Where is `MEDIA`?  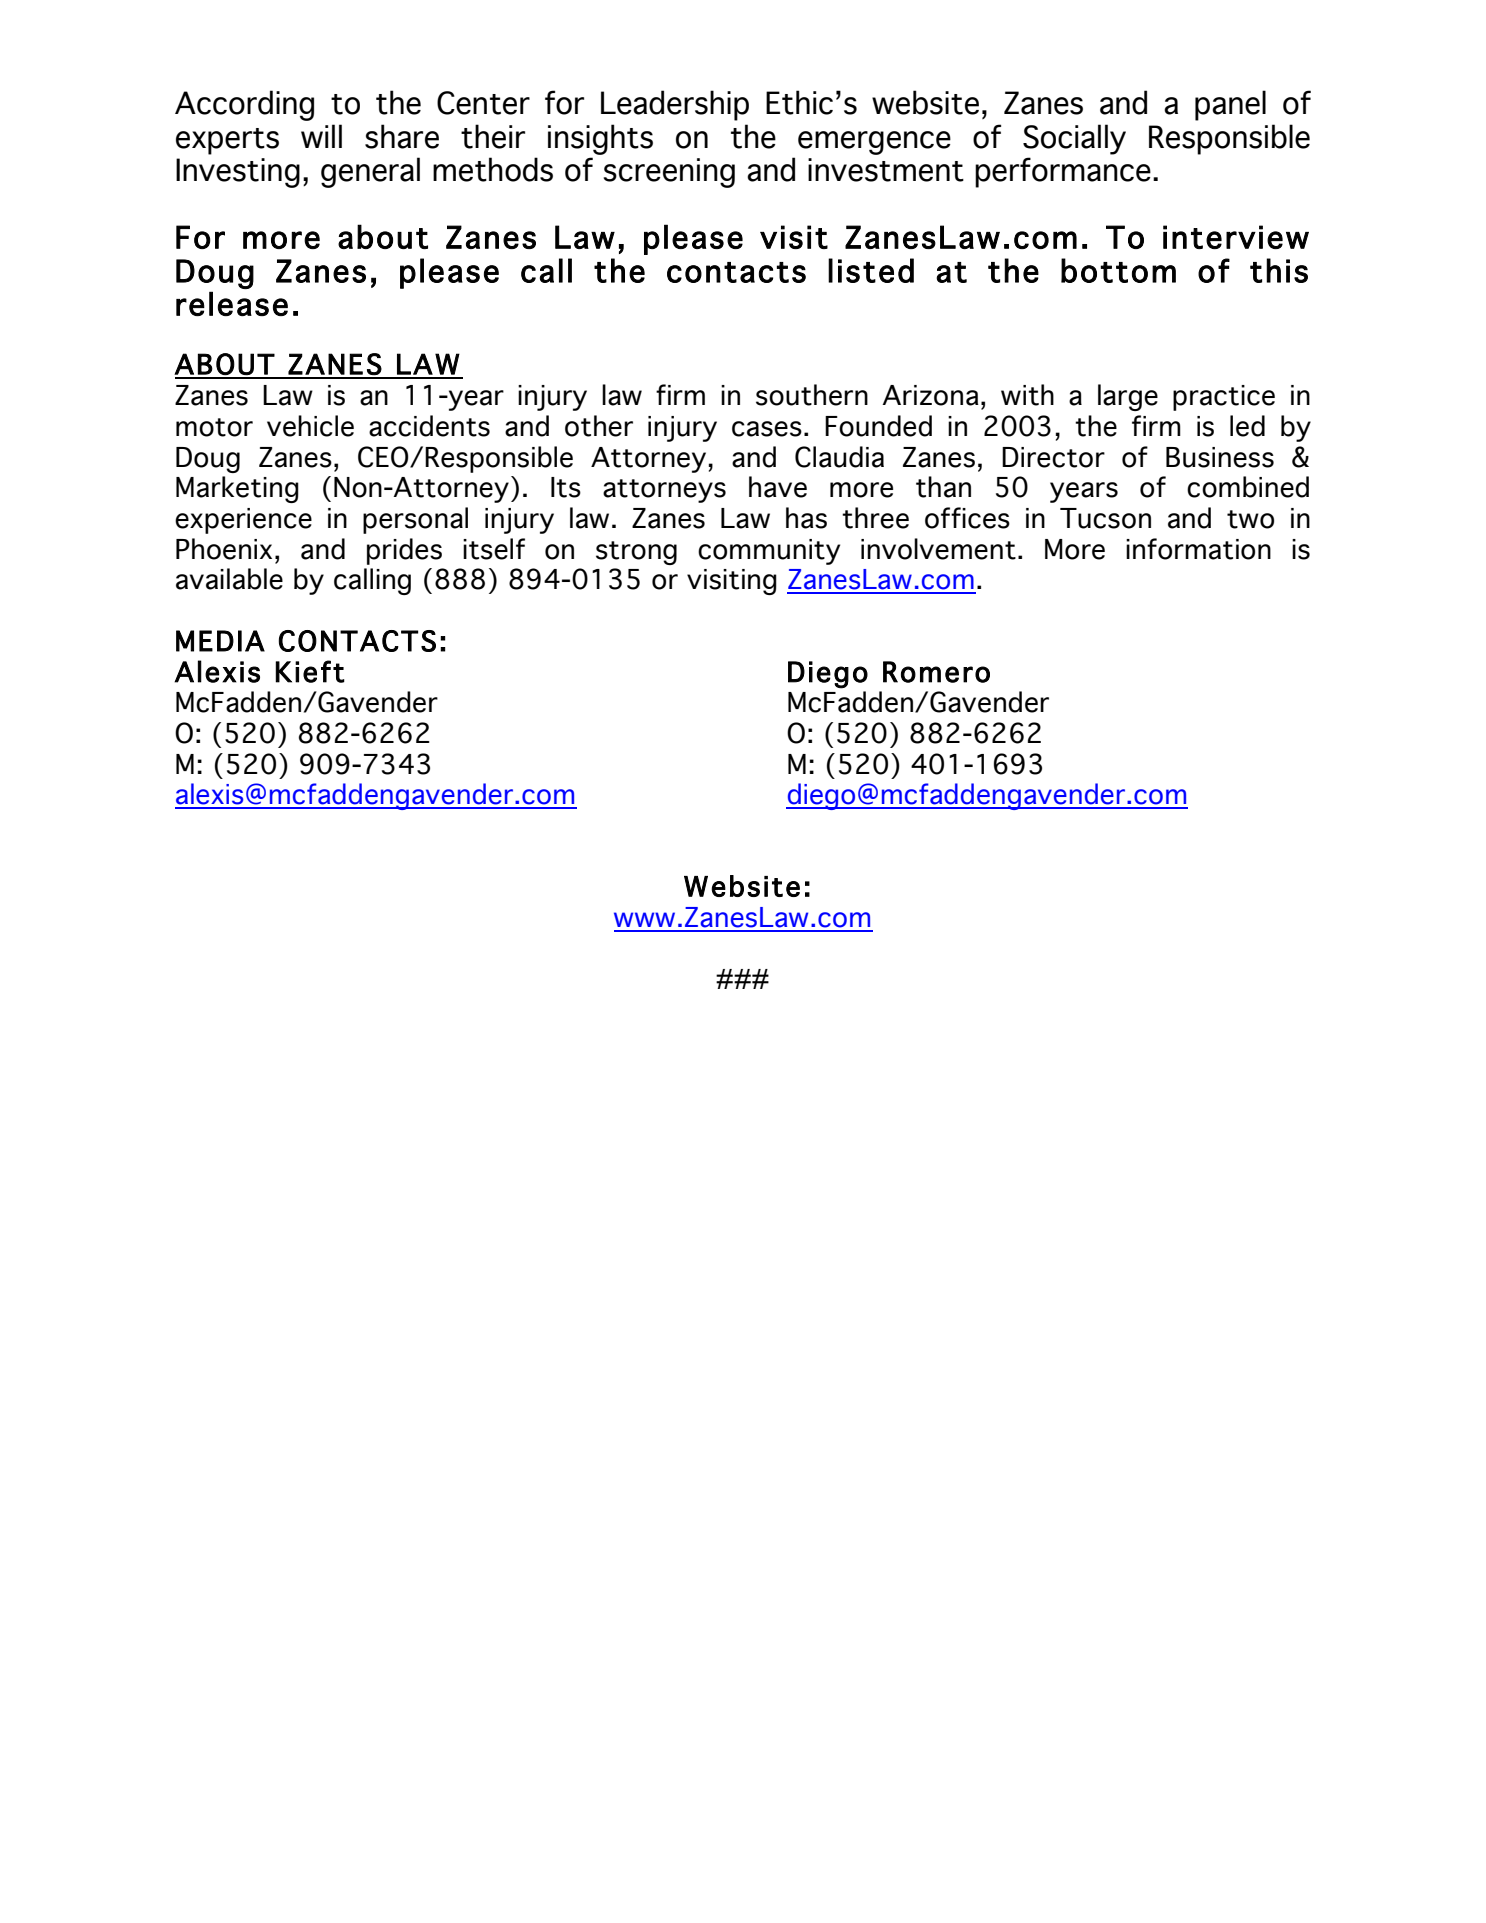 MEDIA is located at coordinates (220, 641).
